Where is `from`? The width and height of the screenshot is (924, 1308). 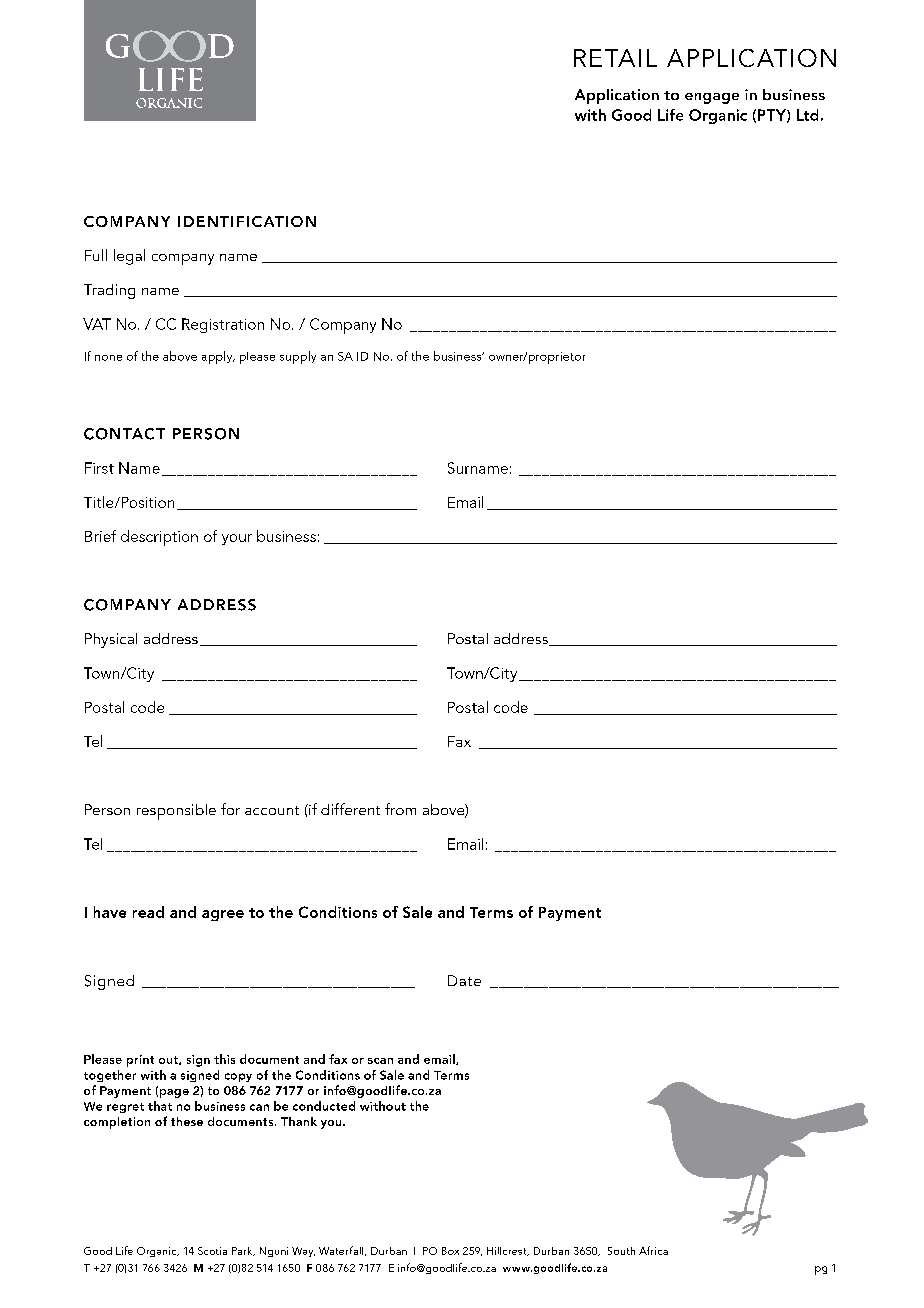
from is located at coordinates (400, 809).
